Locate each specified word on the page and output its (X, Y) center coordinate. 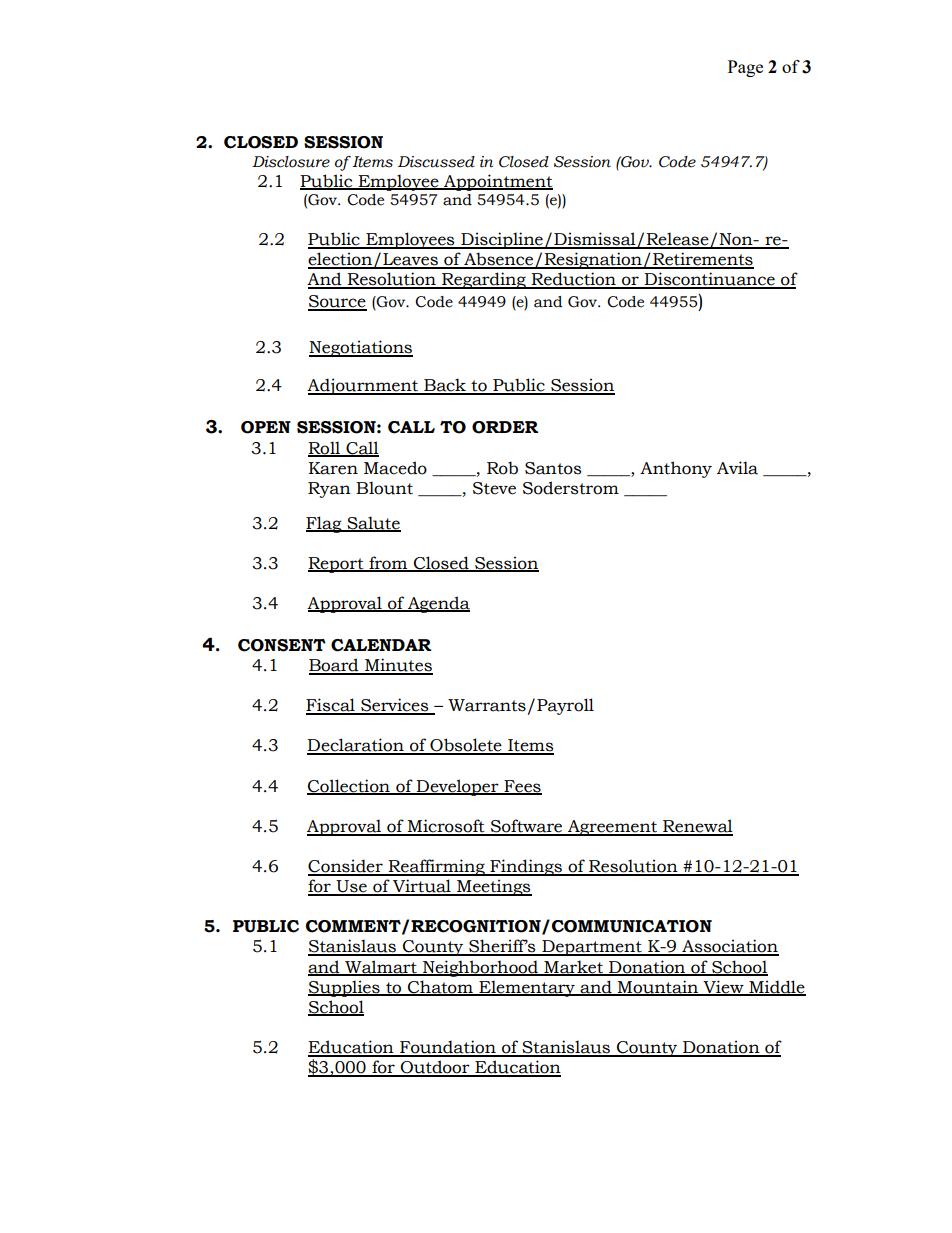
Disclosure (291, 162)
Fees (522, 787)
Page (745, 68)
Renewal (697, 827)
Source (337, 302)
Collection (349, 786)
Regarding (484, 280)
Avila (737, 468)
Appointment (497, 182)
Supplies (345, 988)
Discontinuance (710, 280)
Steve (494, 488)
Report (337, 565)
